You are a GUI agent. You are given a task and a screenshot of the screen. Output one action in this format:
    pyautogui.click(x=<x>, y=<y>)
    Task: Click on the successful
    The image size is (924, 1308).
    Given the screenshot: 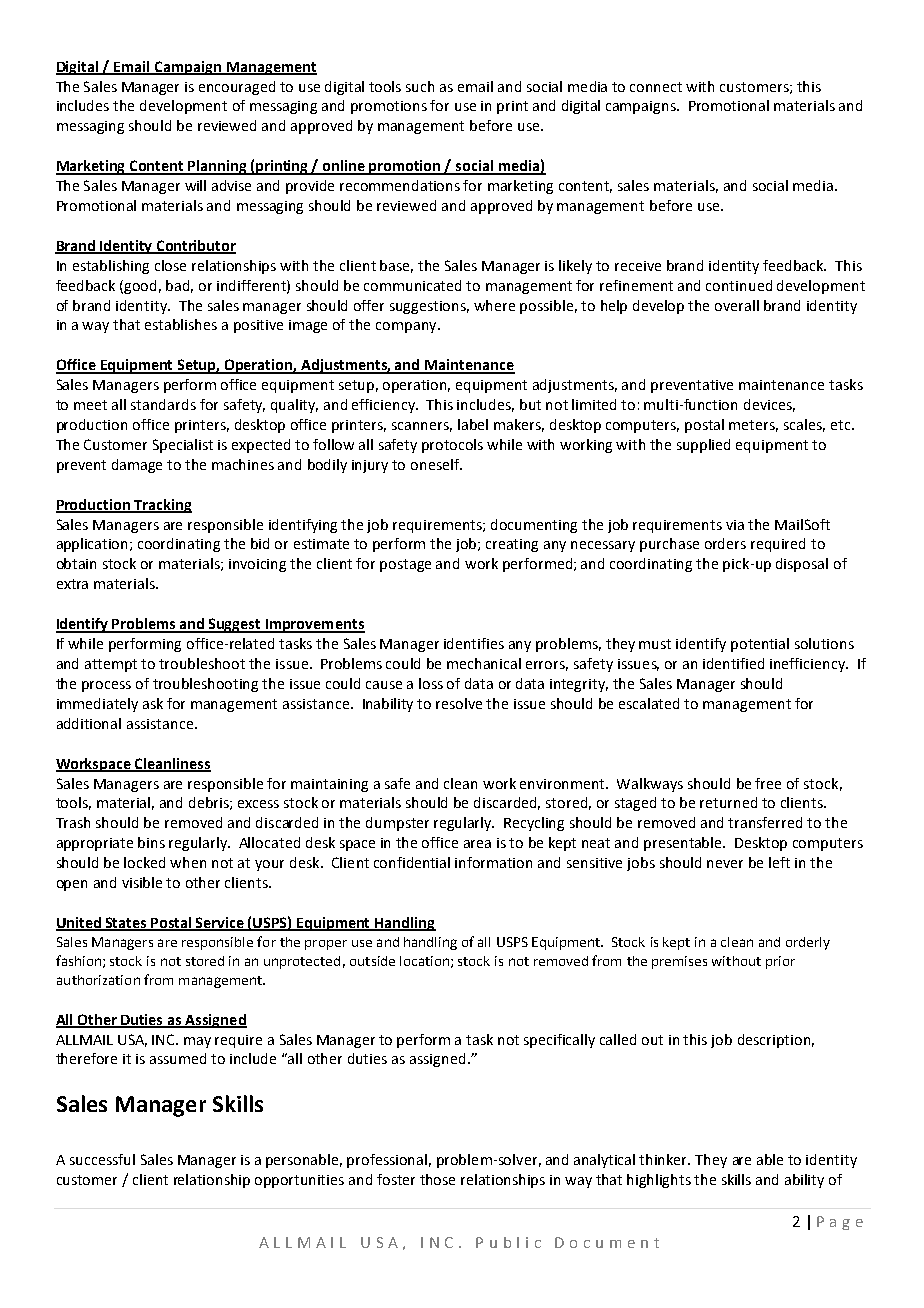 What is the action you would take?
    pyautogui.click(x=102, y=1159)
